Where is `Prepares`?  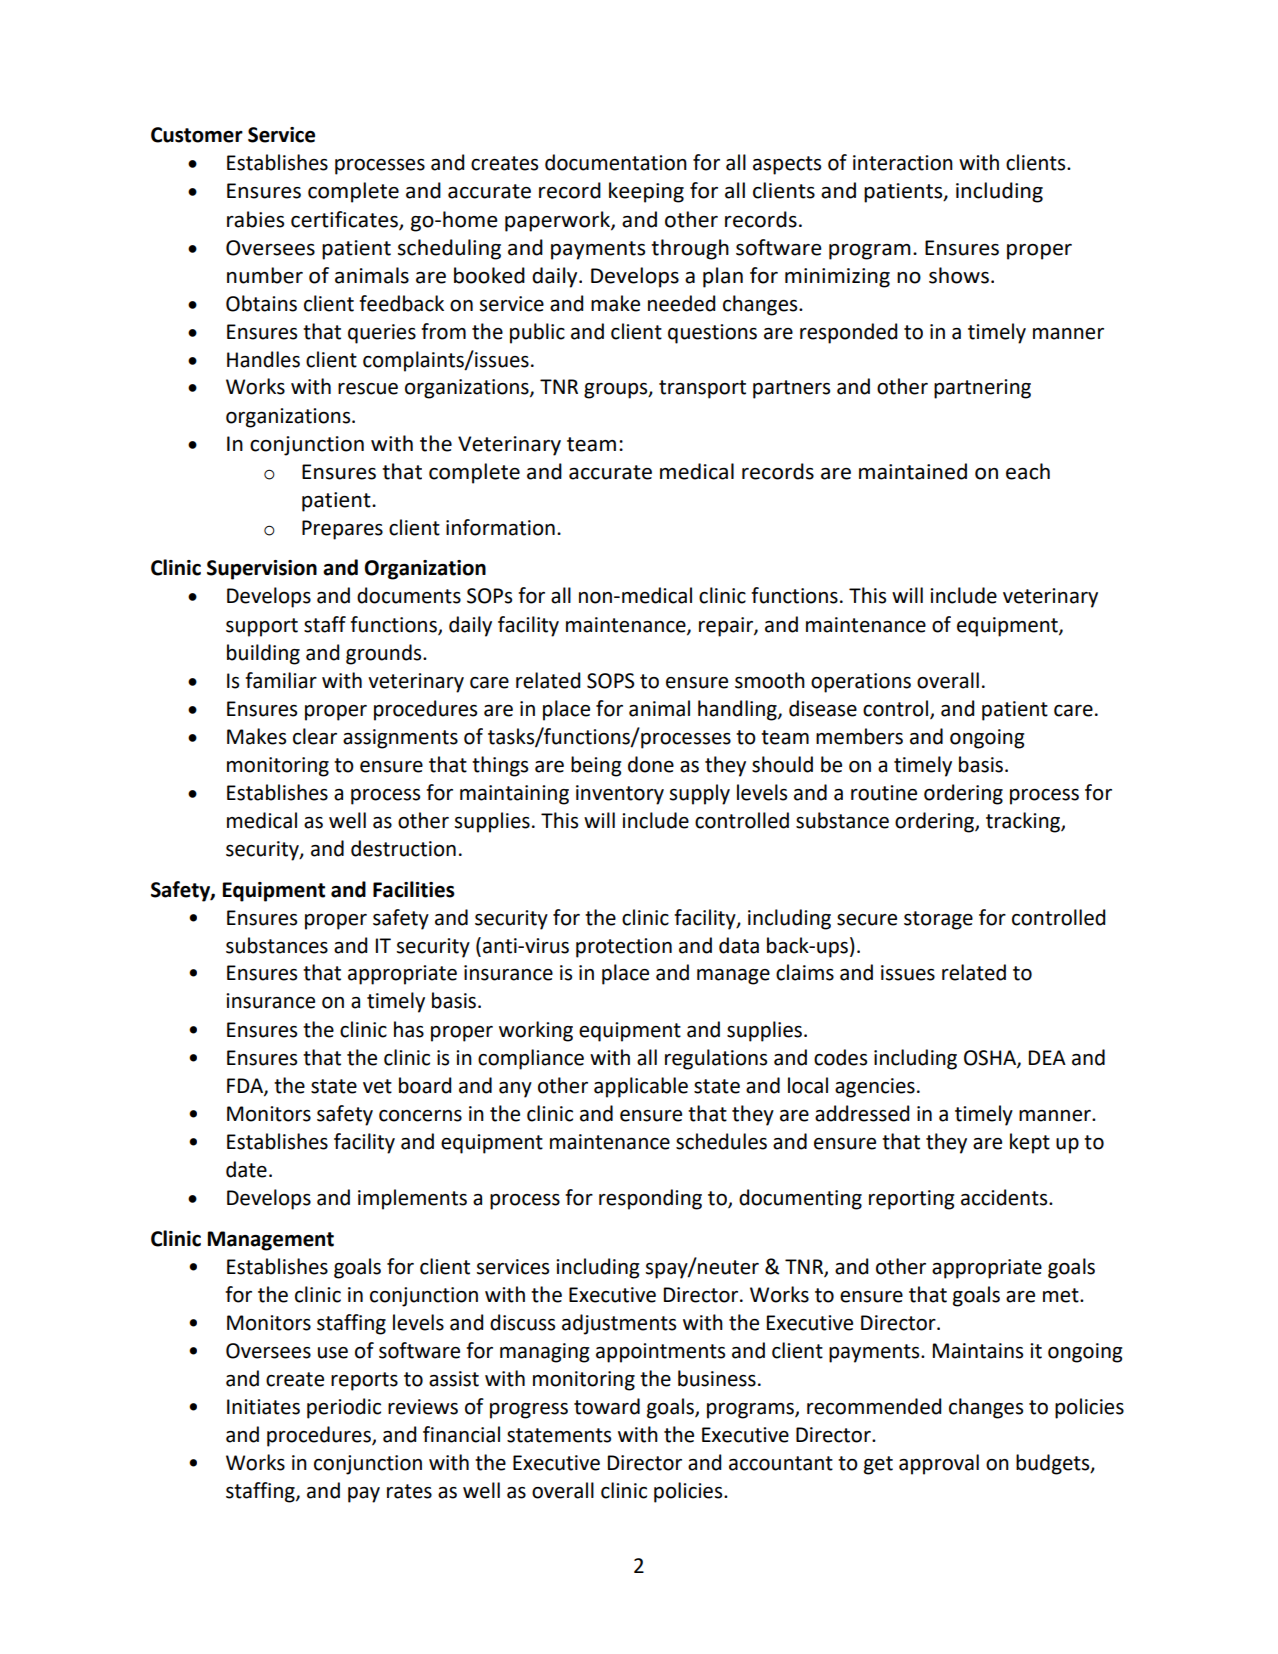 Prepares is located at coordinates (342, 530).
